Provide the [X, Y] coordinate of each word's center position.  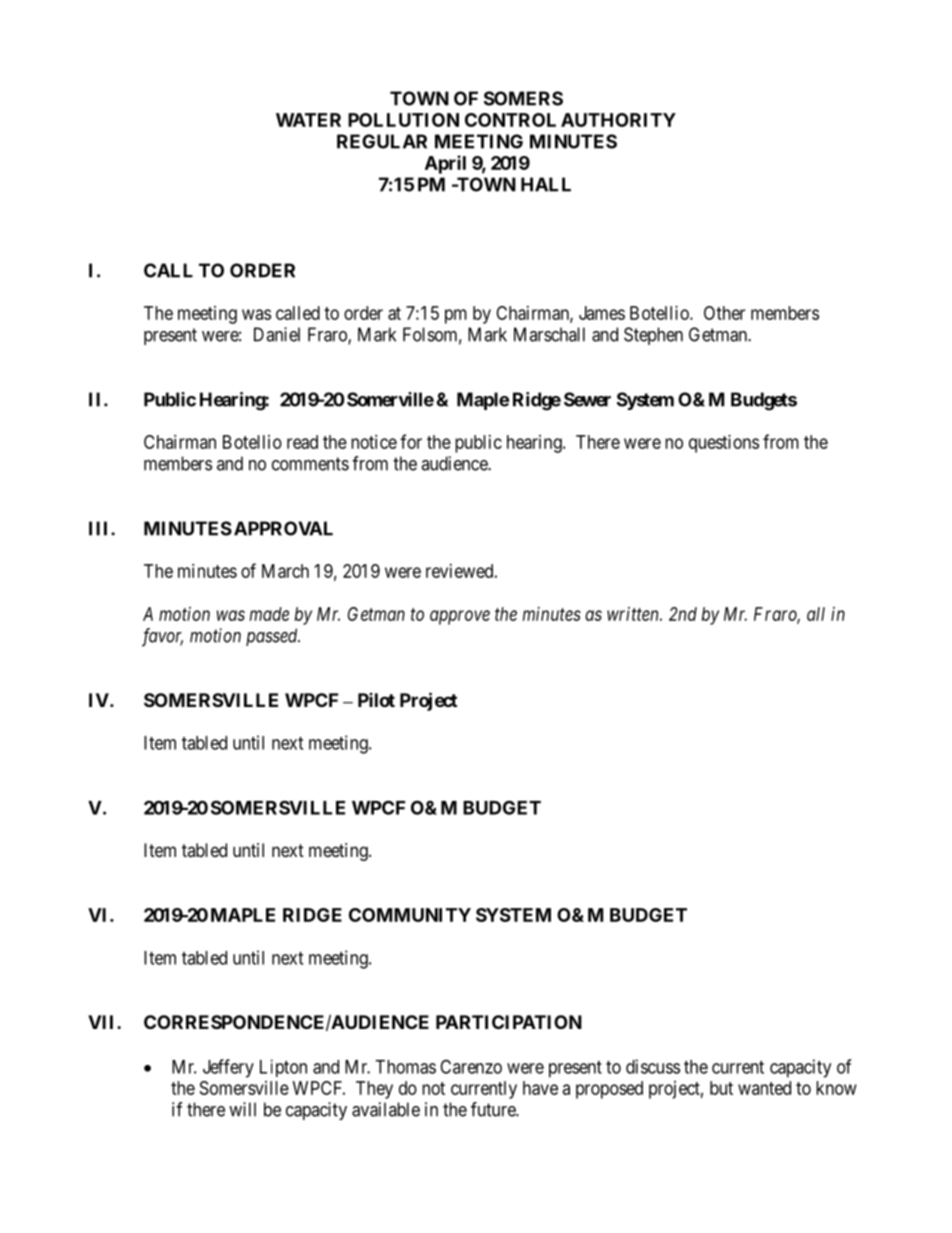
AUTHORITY [618, 120]
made [269, 614]
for [411, 441]
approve [460, 617]
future [494, 1109]
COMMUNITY [410, 915]
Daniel [277, 334]
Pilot [376, 700]
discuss [653, 1066]
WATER [308, 120]
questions [724, 444]
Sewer [587, 399]
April [445, 164]
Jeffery [228, 1068]
